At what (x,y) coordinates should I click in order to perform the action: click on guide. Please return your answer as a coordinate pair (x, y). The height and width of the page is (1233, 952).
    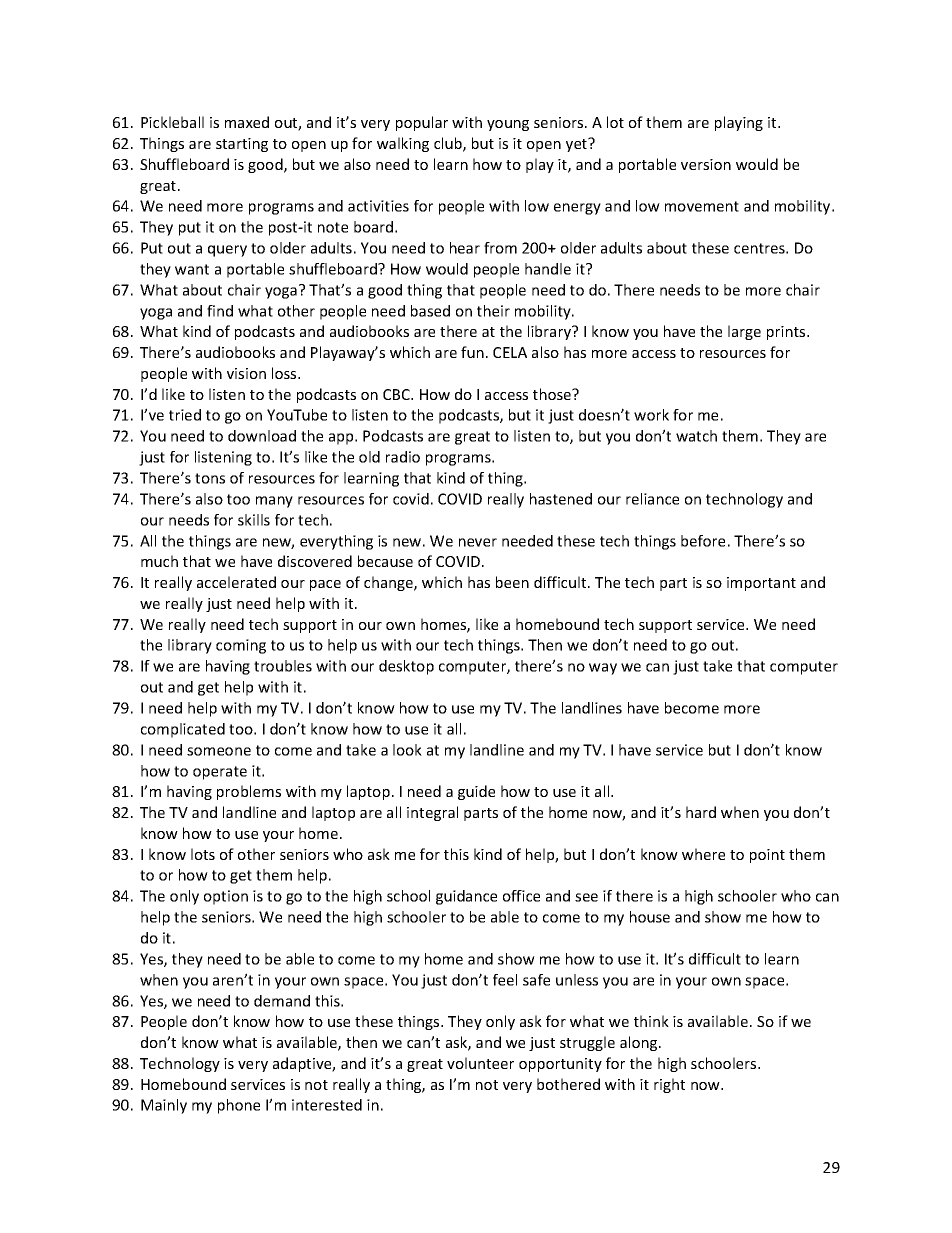
    Looking at the image, I should click on (476, 792).
